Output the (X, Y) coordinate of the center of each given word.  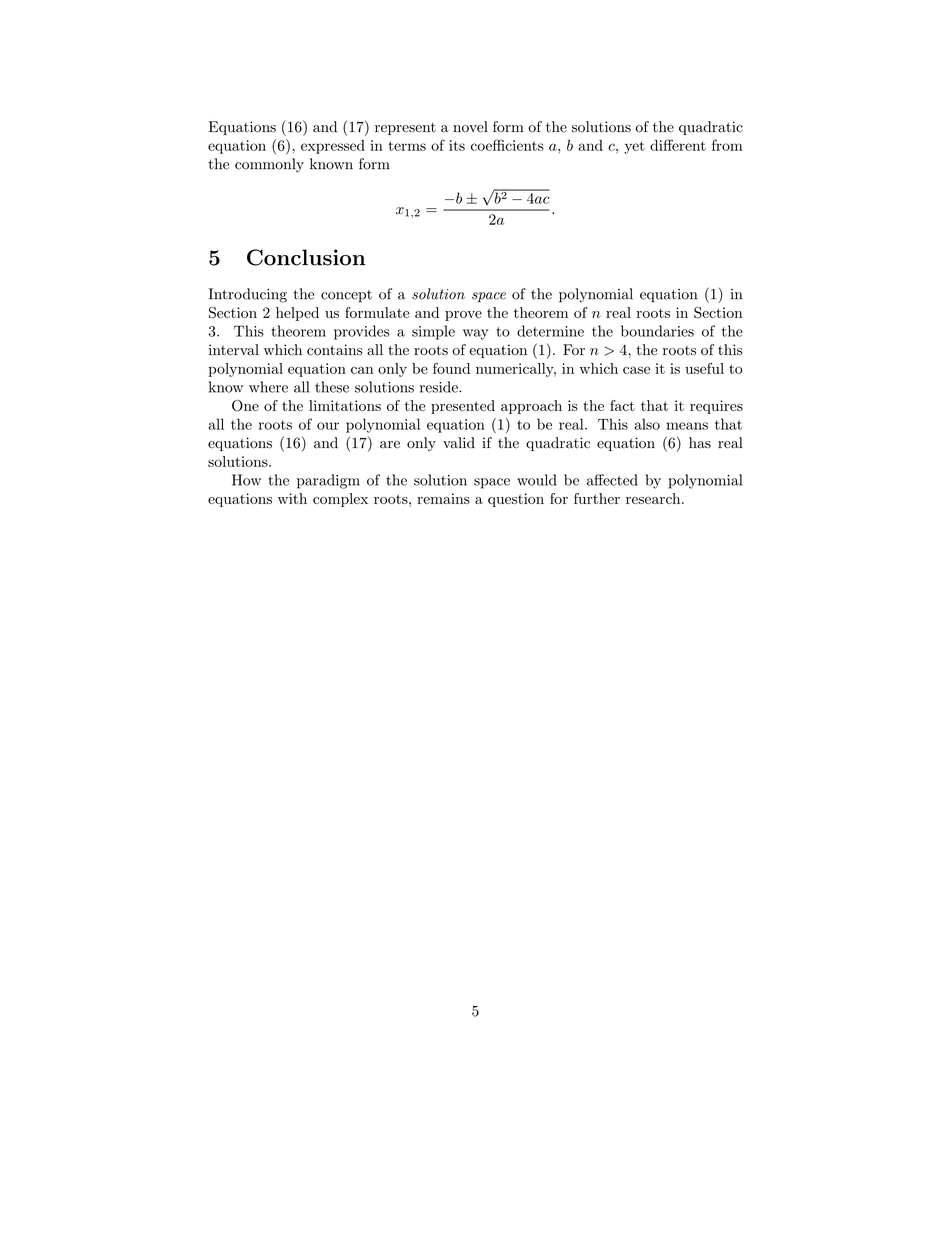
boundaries (657, 331)
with (292, 498)
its (457, 145)
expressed (333, 147)
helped (297, 314)
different (678, 145)
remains (443, 498)
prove (463, 316)
